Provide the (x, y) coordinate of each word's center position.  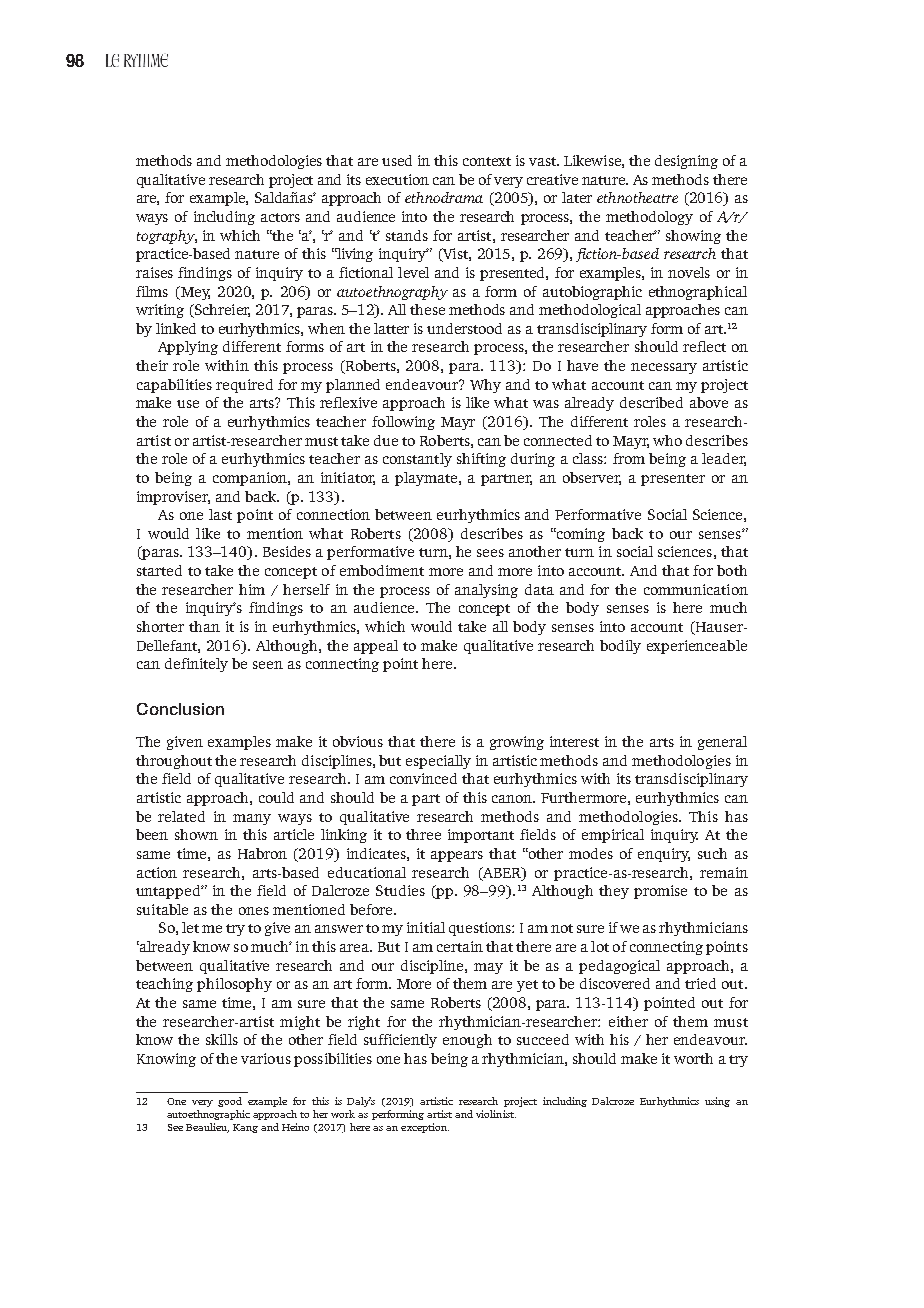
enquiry (664, 855)
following (403, 423)
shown (196, 834)
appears (457, 856)
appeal (376, 647)
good (230, 1102)
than (204, 626)
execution (397, 179)
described (651, 402)
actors (280, 217)
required (244, 386)
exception (425, 1128)
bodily (620, 647)
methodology (649, 218)
